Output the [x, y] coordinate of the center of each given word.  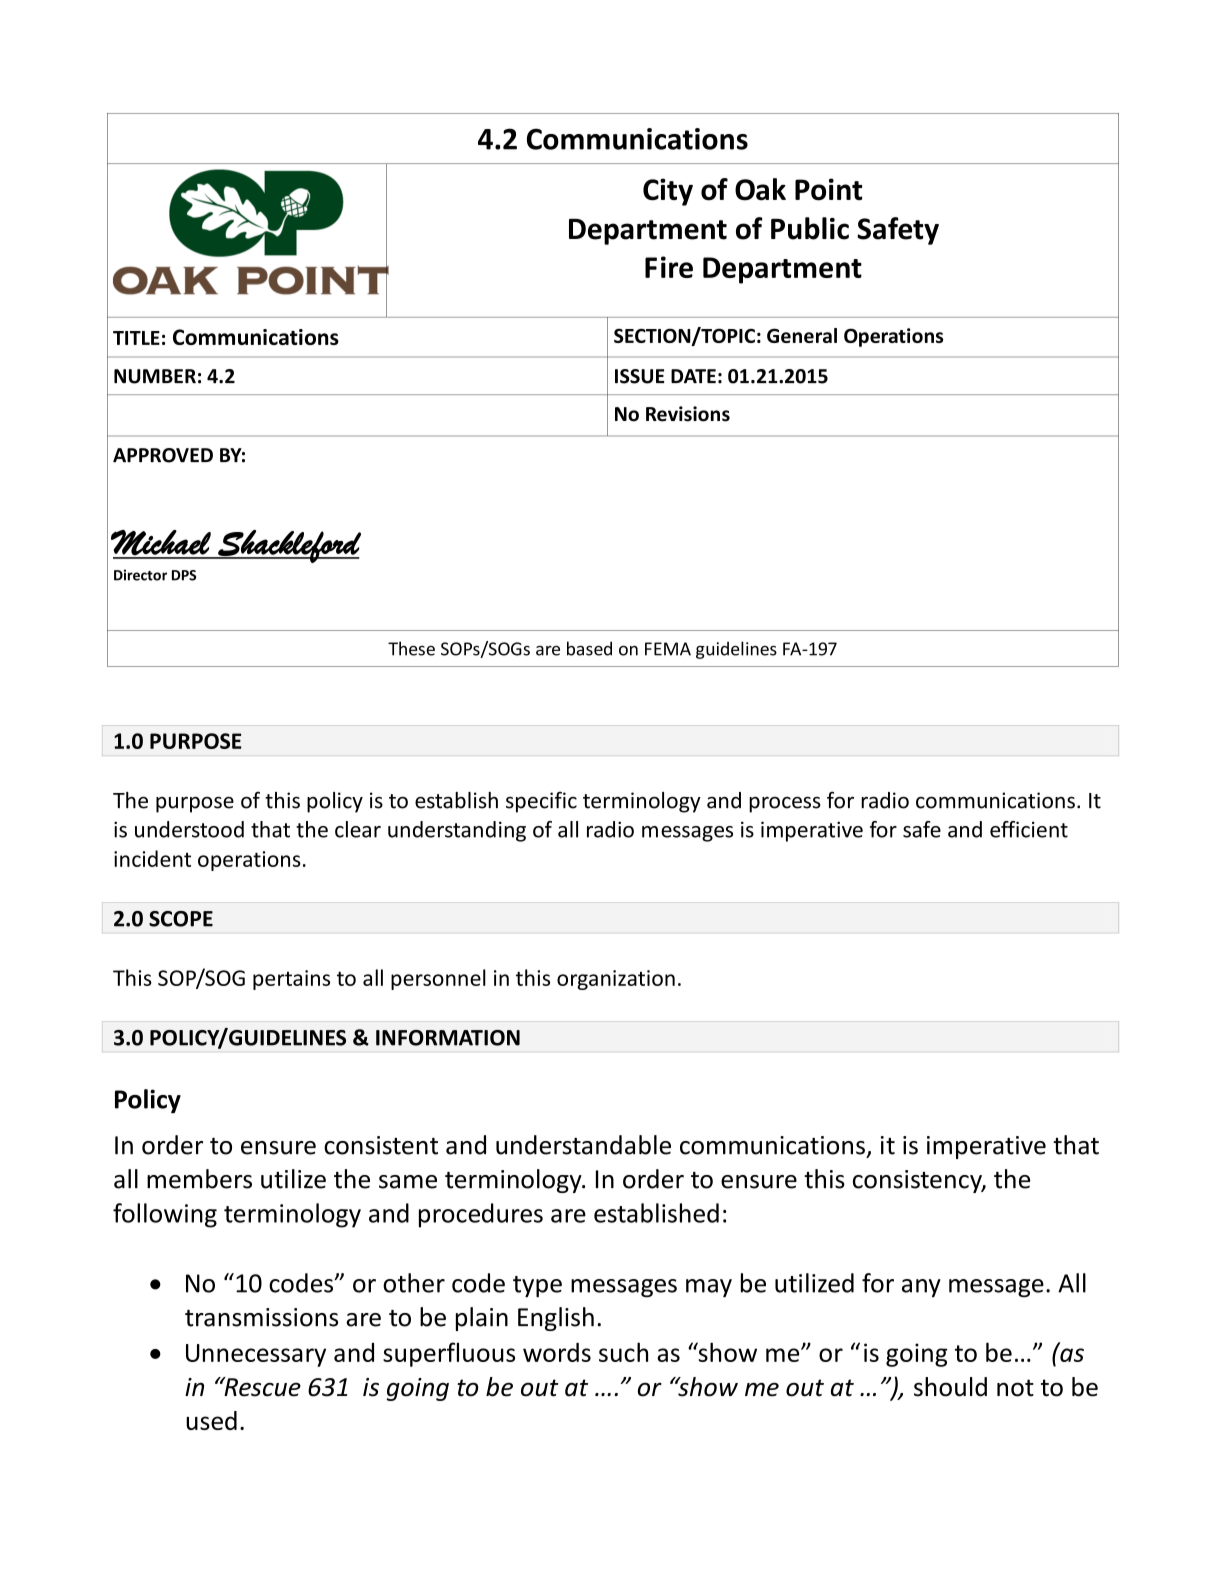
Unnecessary [256, 1355]
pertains [291, 980]
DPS [184, 575]
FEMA [668, 649]
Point [828, 189]
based [589, 648]
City [668, 192]
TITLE [136, 338]
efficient [1029, 829]
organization [616, 980]
